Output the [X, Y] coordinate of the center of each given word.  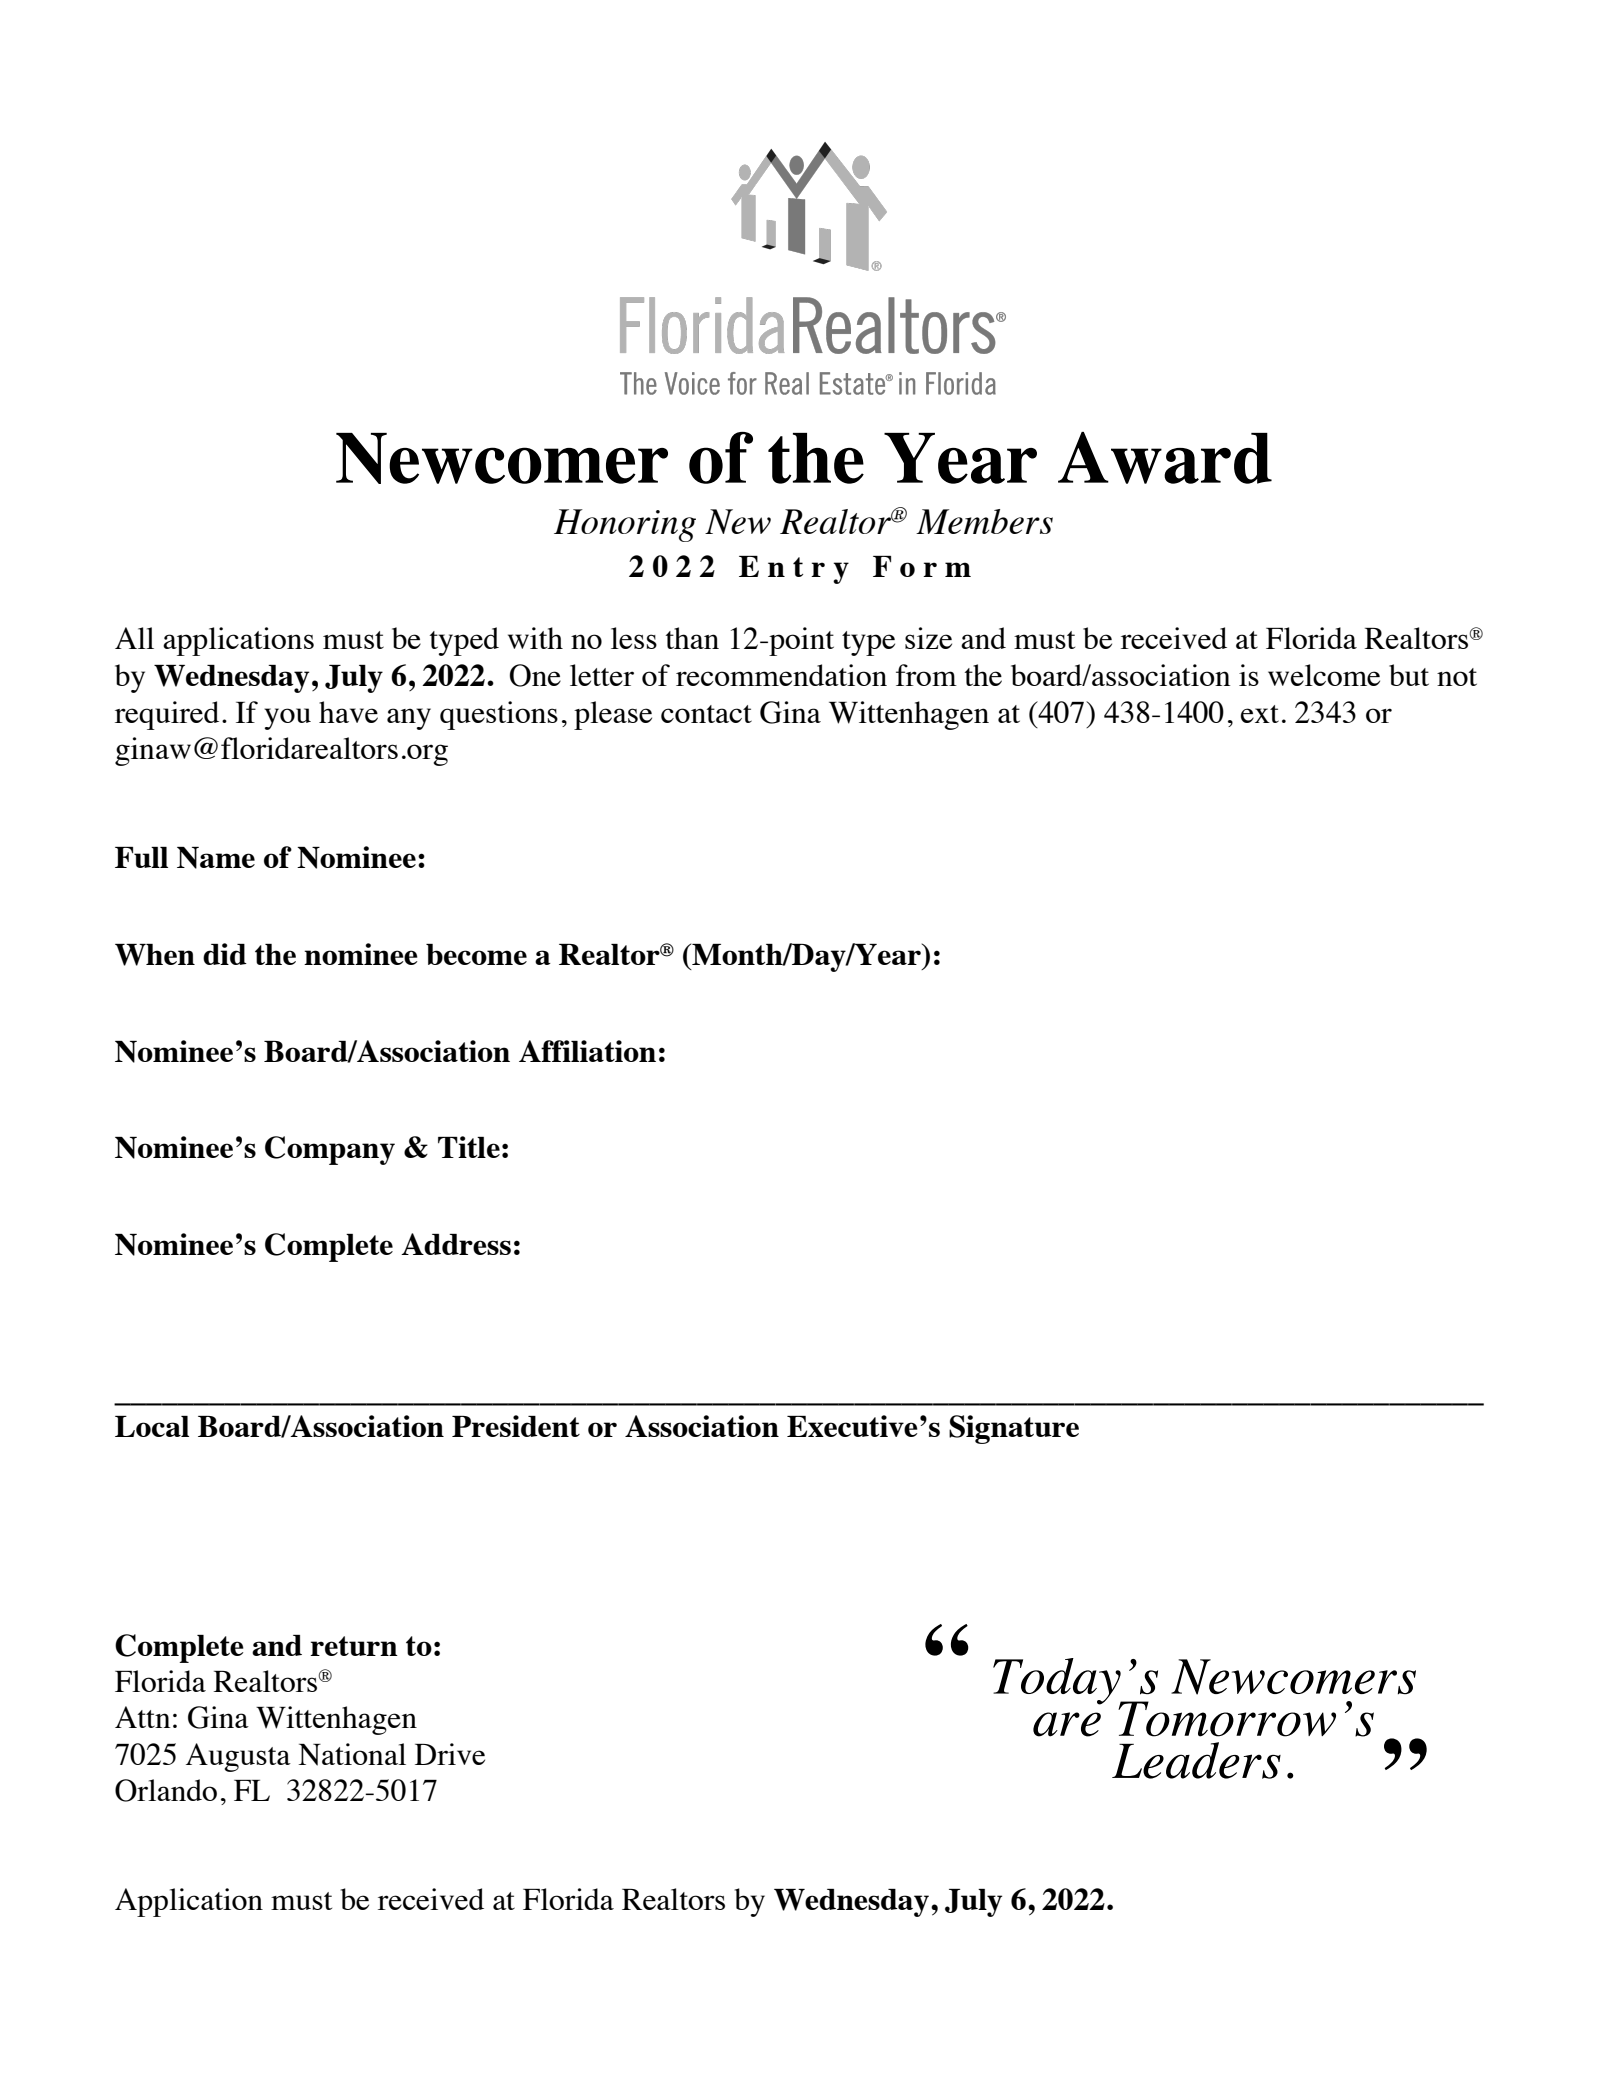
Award [1165, 458]
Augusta [238, 1757]
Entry [794, 570]
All [134, 638]
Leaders [1196, 1760]
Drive [450, 1754]
